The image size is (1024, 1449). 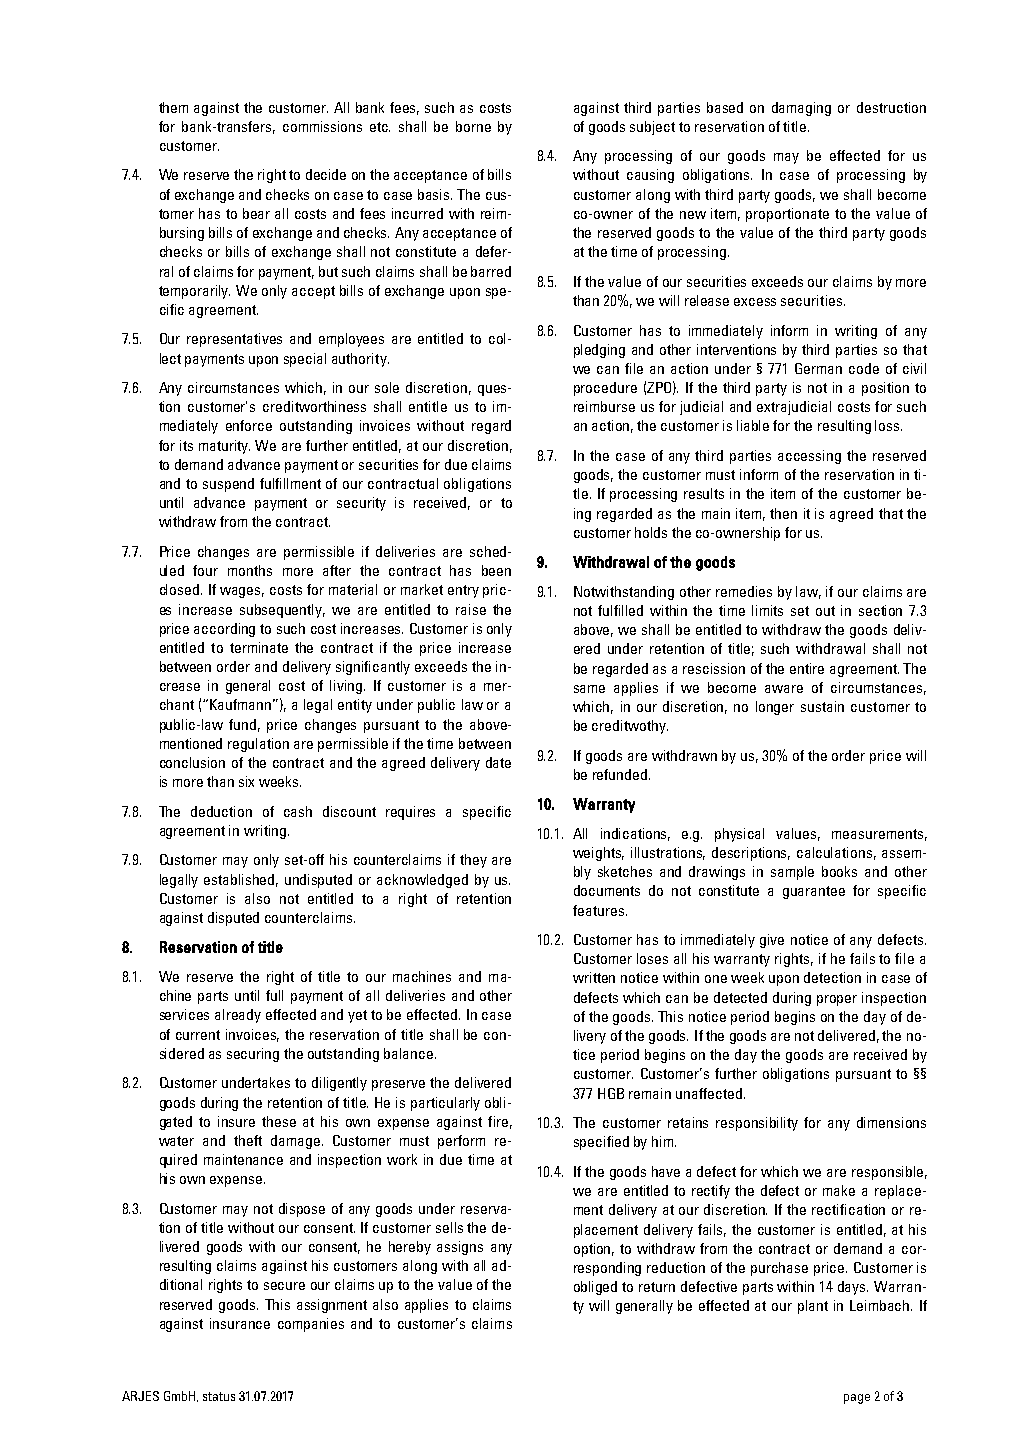 I want to click on written, so click(x=594, y=977).
